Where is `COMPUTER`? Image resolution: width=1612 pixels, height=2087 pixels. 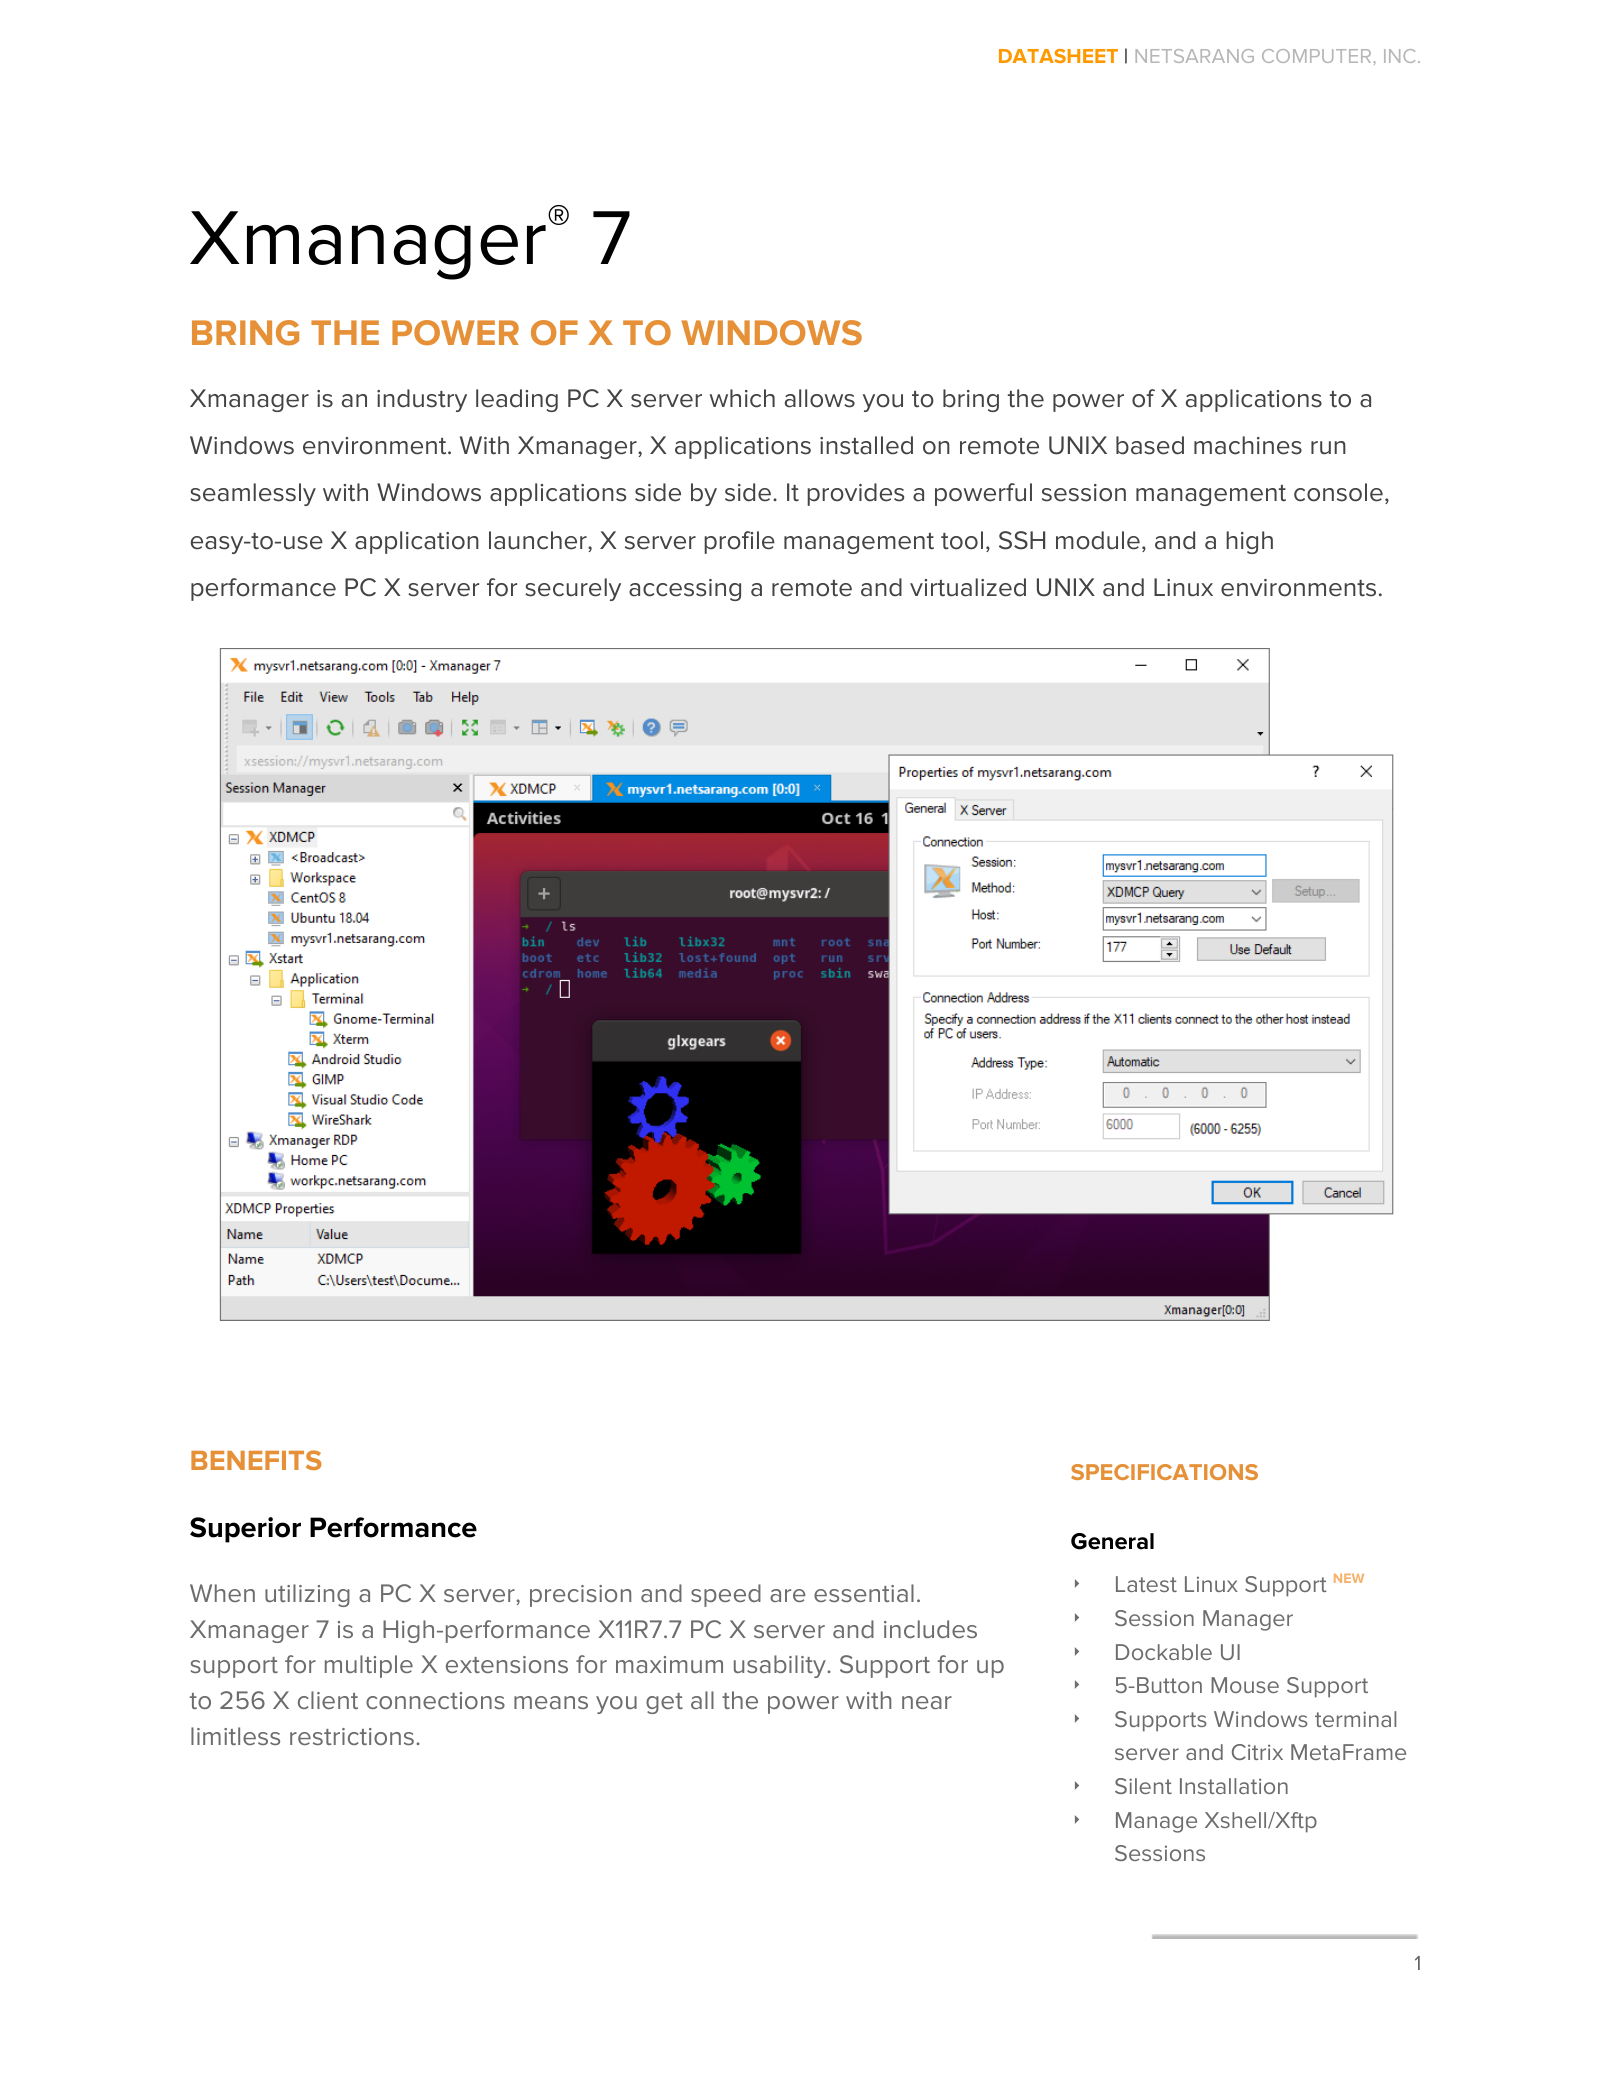
COMPUTER is located at coordinates (1316, 56).
